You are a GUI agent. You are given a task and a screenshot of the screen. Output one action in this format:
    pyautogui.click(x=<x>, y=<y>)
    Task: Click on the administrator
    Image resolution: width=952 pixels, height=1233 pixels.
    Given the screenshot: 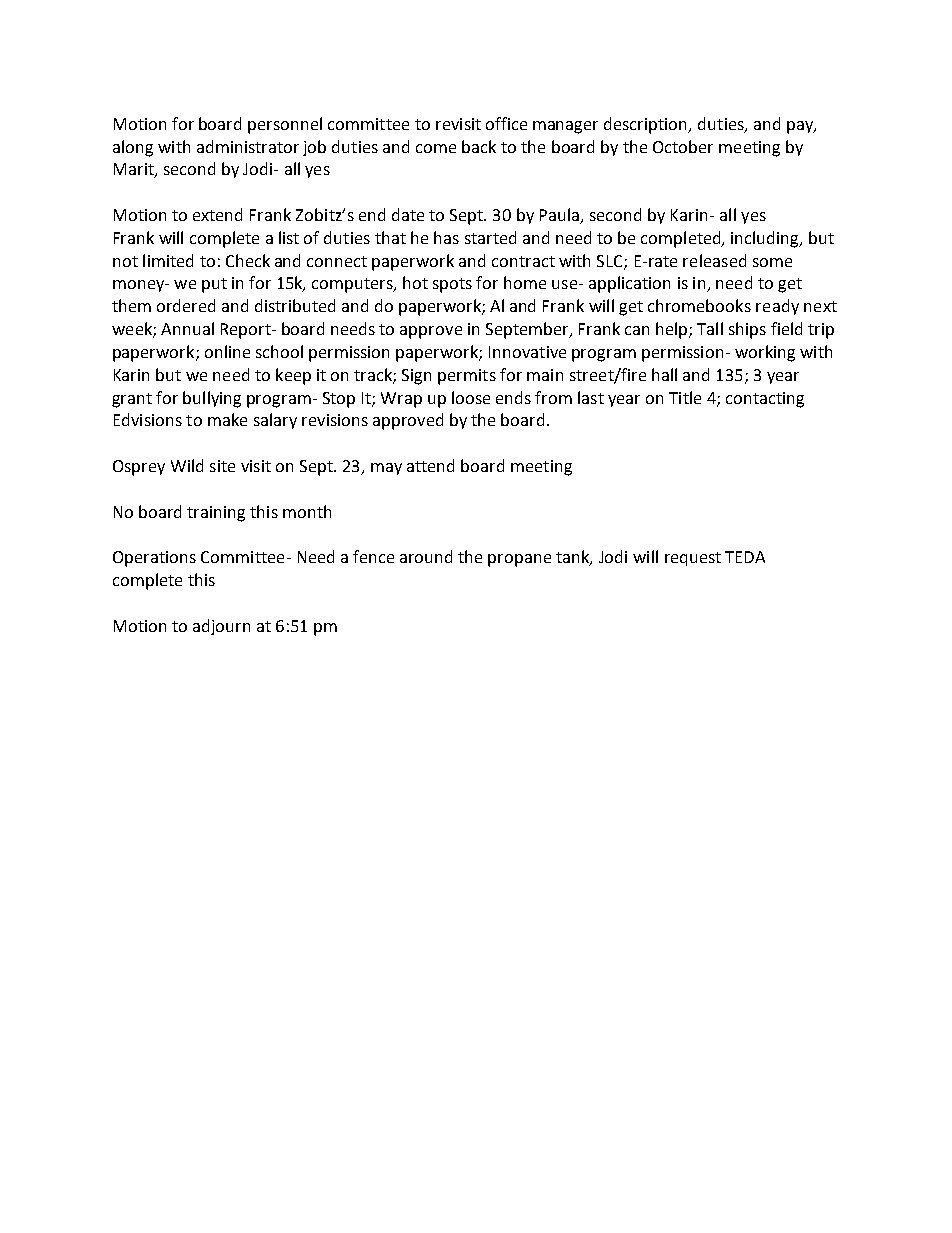 What is the action you would take?
    pyautogui.click(x=248, y=146)
